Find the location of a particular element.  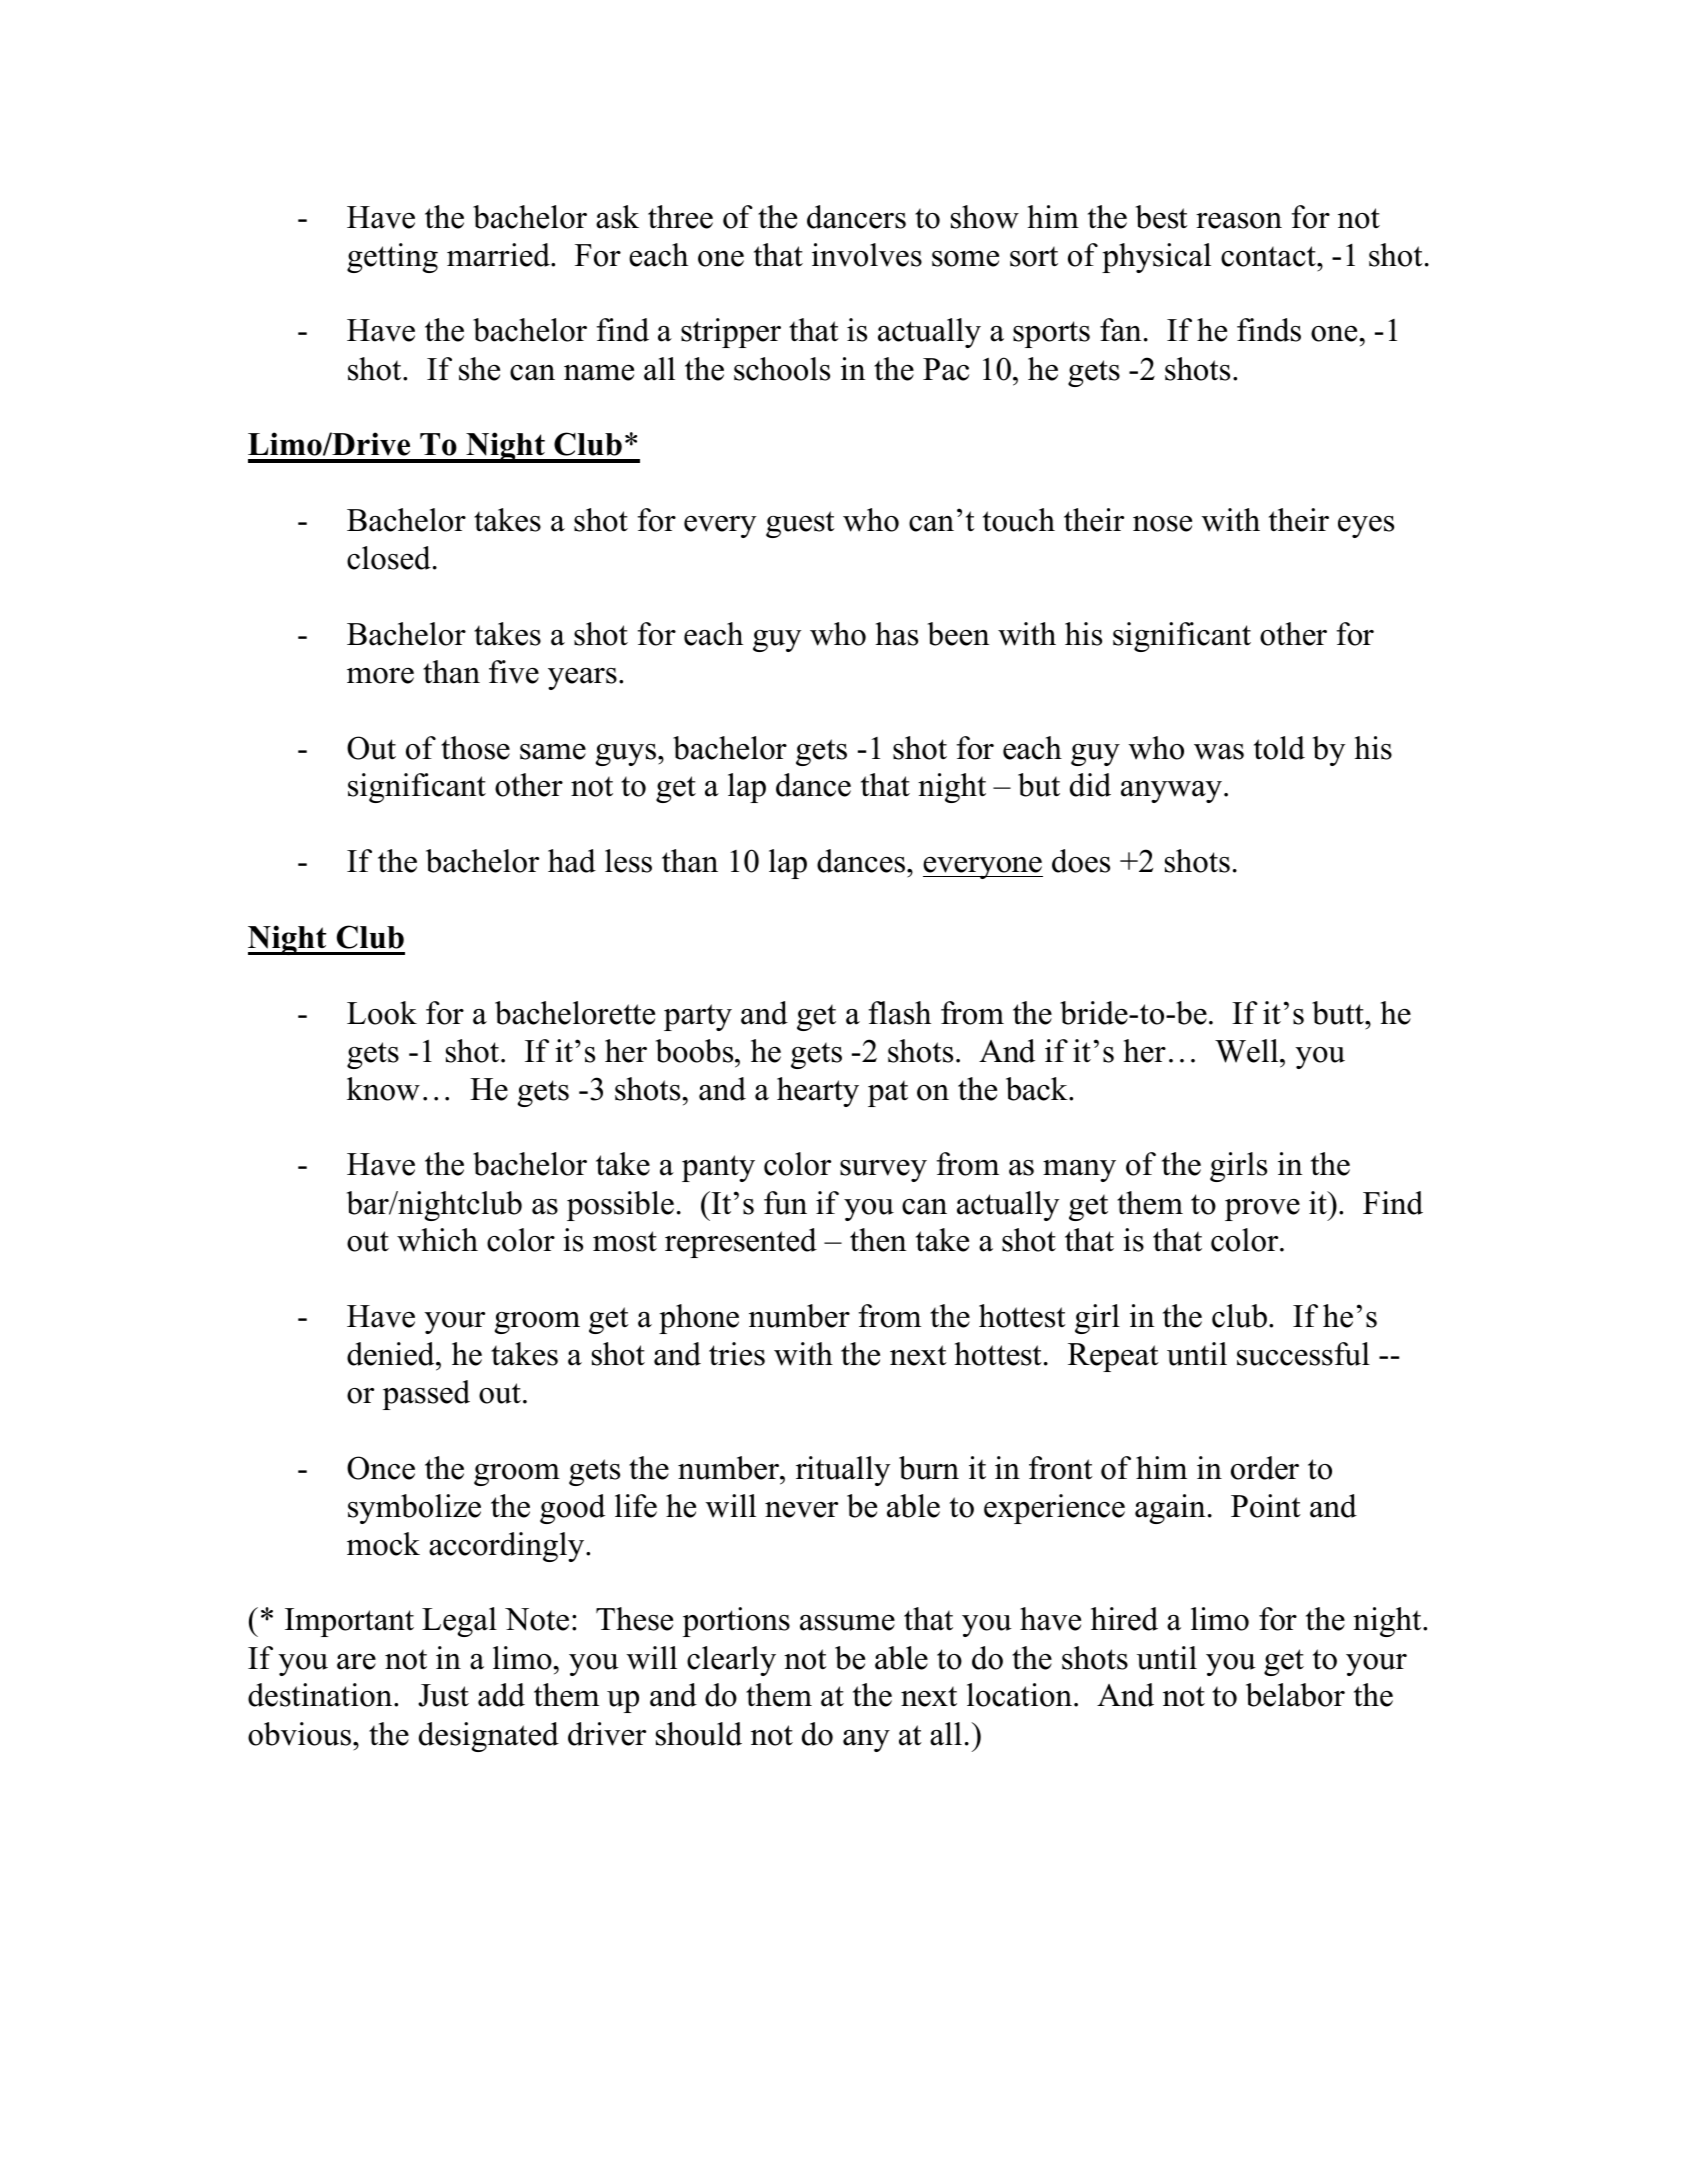

involves is located at coordinates (867, 255).
